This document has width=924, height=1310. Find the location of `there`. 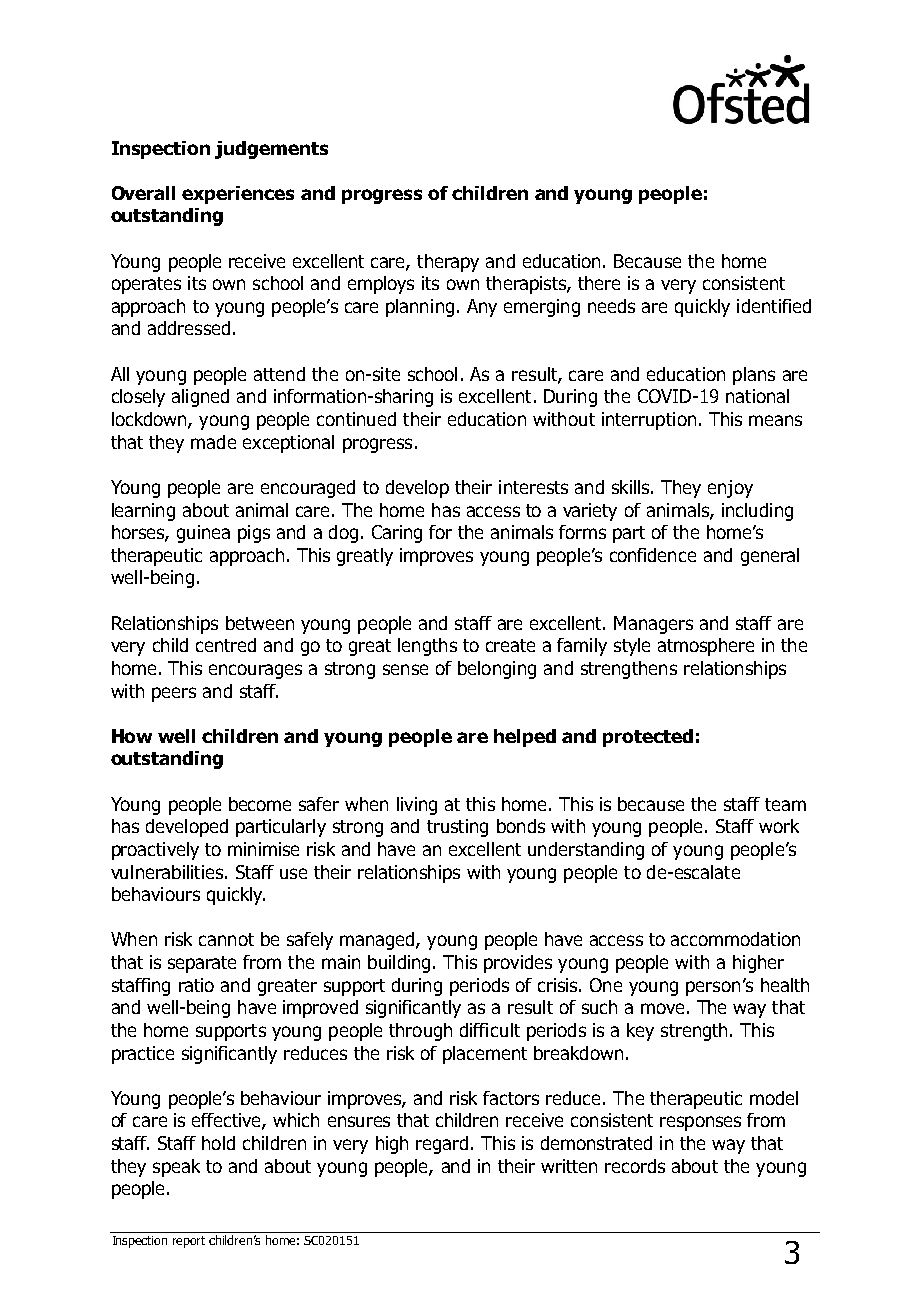

there is located at coordinates (599, 283).
